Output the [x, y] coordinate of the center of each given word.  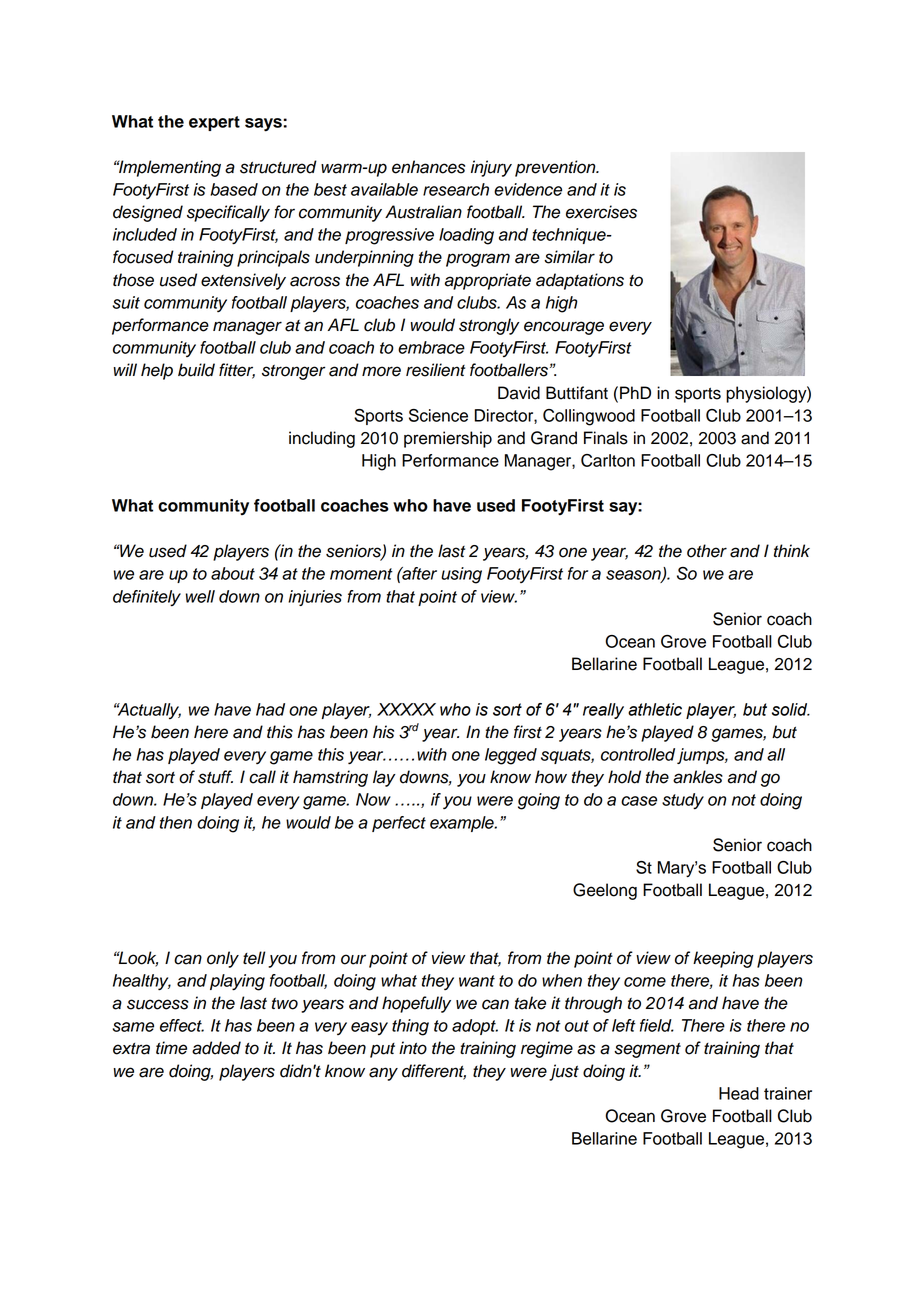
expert [214, 123]
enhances [428, 167]
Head [739, 1093]
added [216, 1048]
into [413, 1048]
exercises [601, 212]
